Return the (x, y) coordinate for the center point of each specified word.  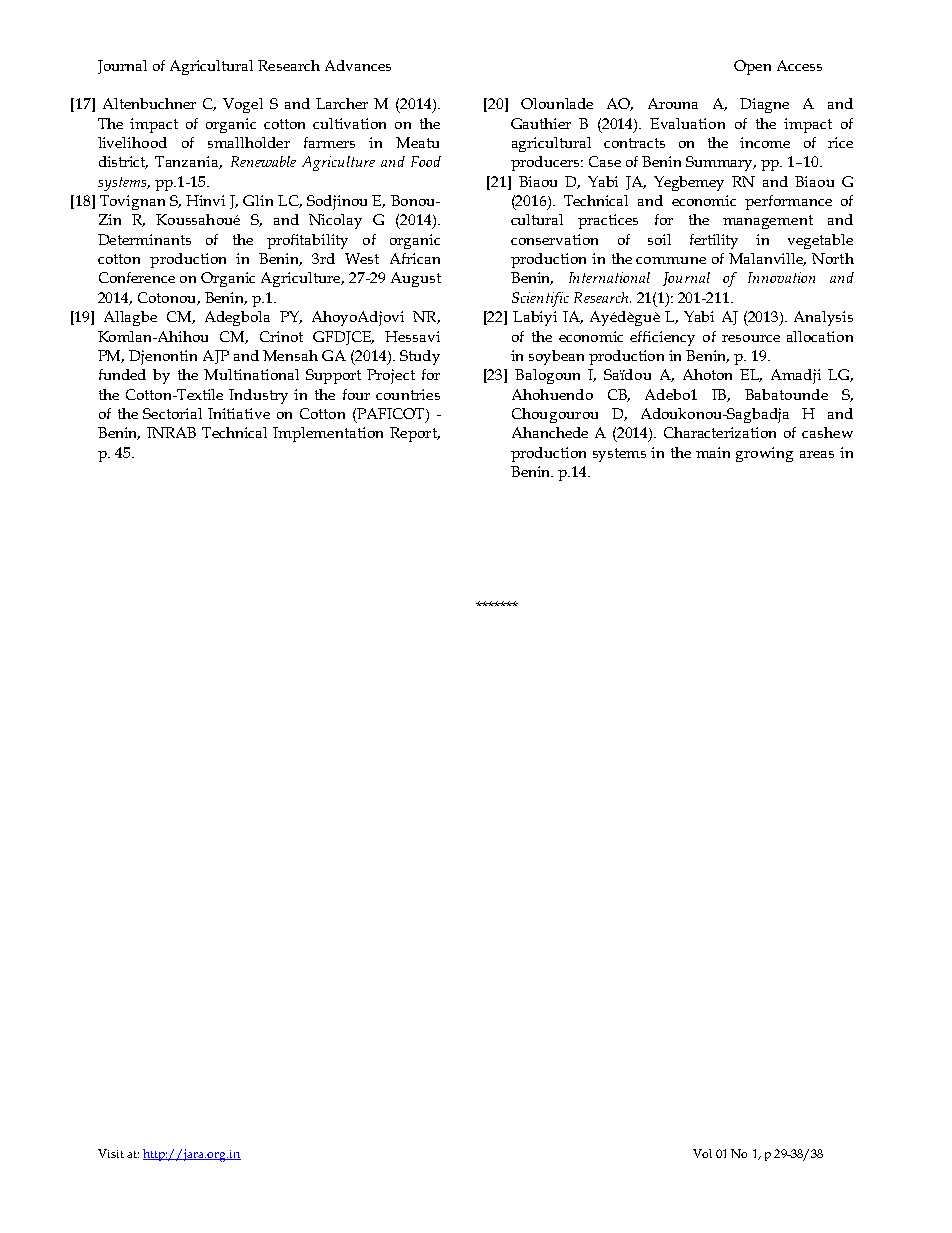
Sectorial (172, 413)
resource (751, 338)
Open (752, 67)
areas (817, 454)
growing (764, 454)
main (713, 452)
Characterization (720, 432)
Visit (111, 1153)
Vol (702, 1153)
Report (414, 434)
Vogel (243, 105)
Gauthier (541, 123)
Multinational (251, 374)
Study (420, 357)
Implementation (328, 434)
